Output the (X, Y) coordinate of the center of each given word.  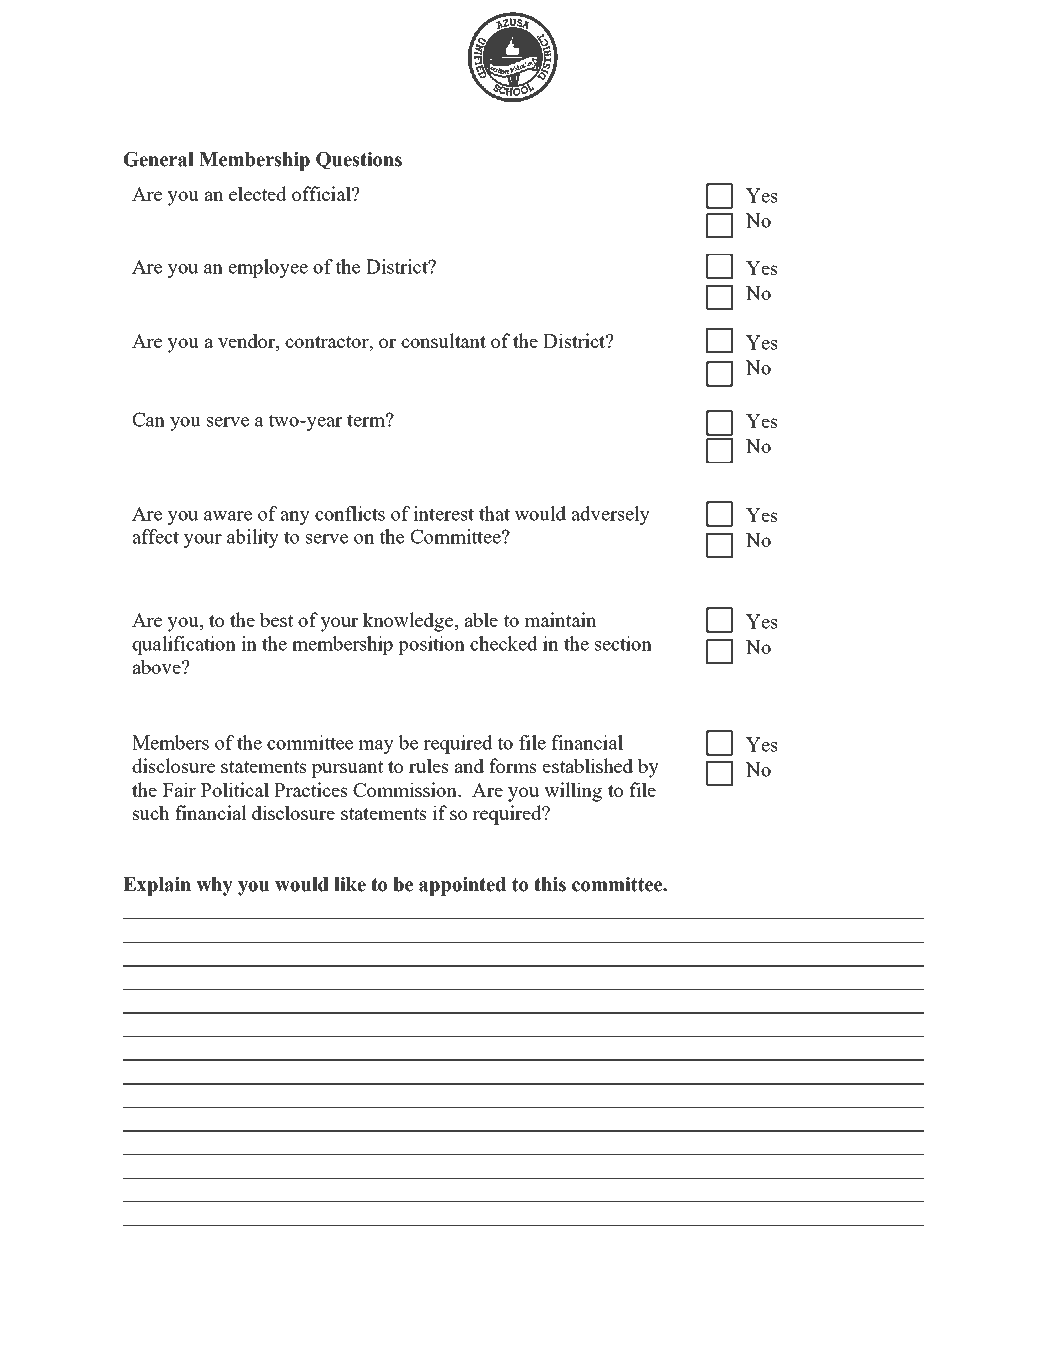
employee (268, 268)
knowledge (409, 622)
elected (258, 193)
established (588, 765)
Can (148, 419)
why (214, 886)
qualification (184, 645)
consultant (443, 340)
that (494, 513)
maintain (560, 619)
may (376, 747)
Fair (179, 789)
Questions (359, 160)
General (159, 159)
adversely (610, 515)
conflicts (350, 513)
